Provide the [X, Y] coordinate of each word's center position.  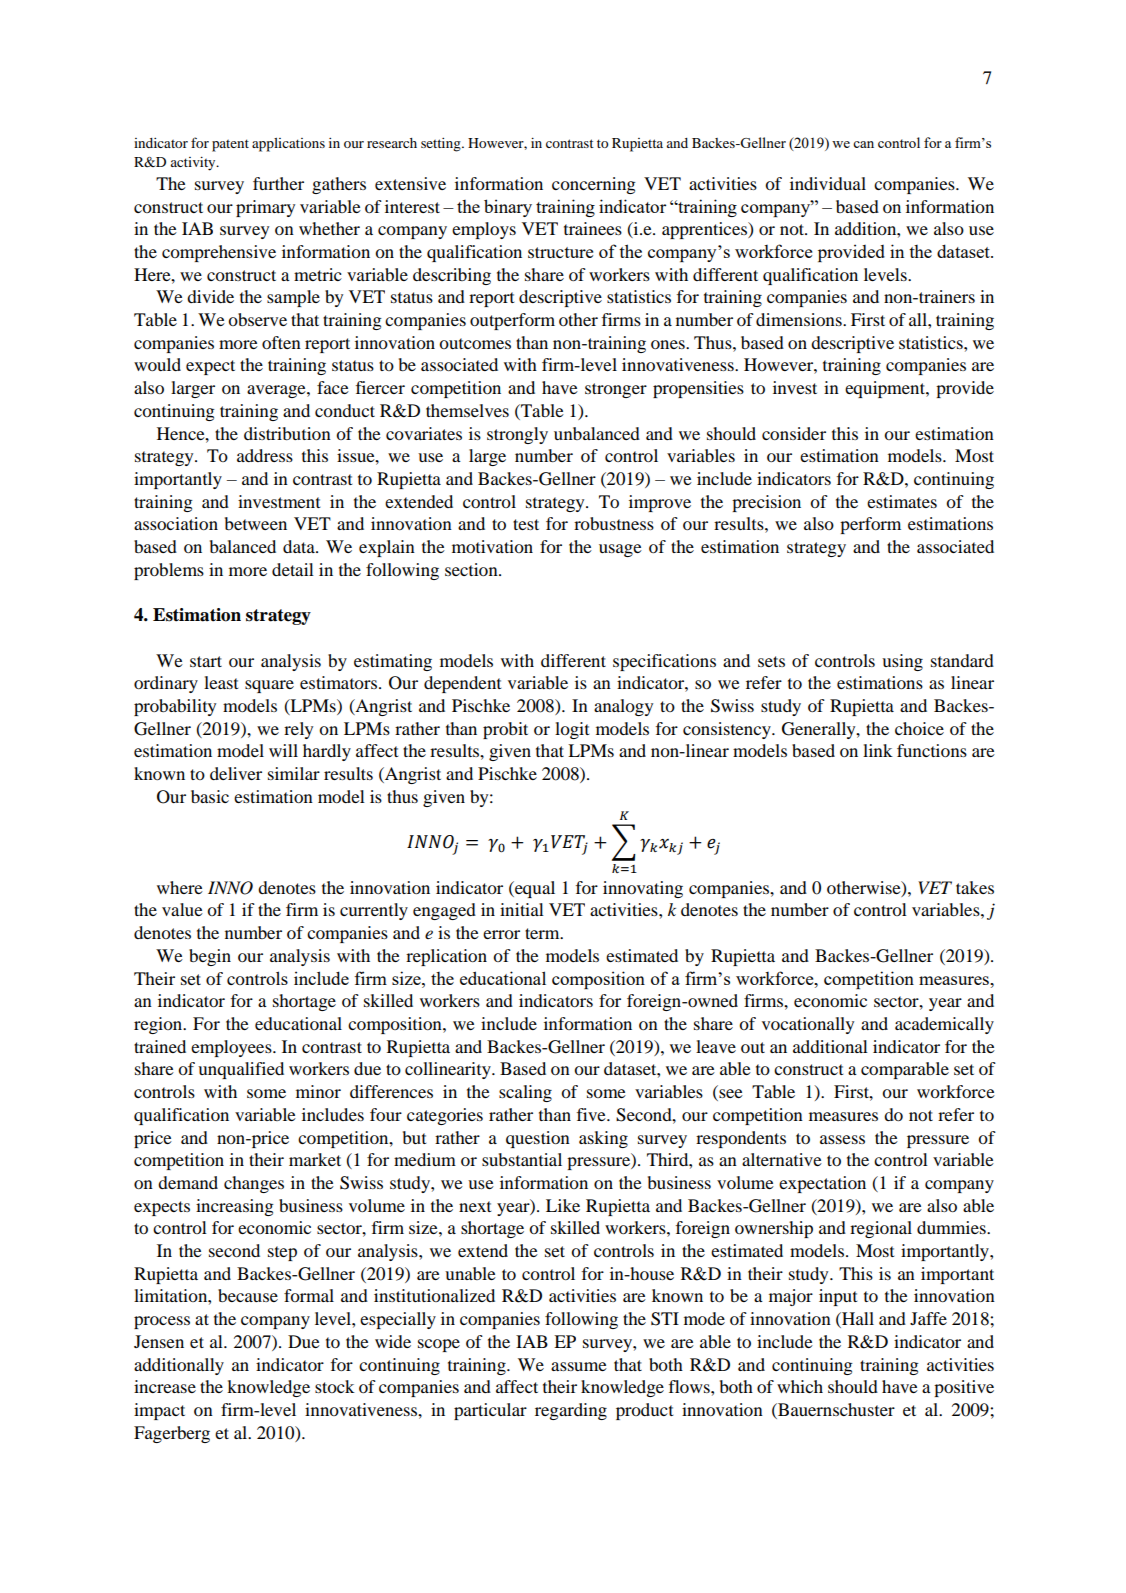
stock [335, 1386]
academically [944, 1025]
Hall [857, 1320]
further [278, 183]
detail [293, 569]
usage [620, 550]
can [863, 144]
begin [210, 957]
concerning [594, 185]
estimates [902, 501]
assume [579, 1366]
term [543, 933]
